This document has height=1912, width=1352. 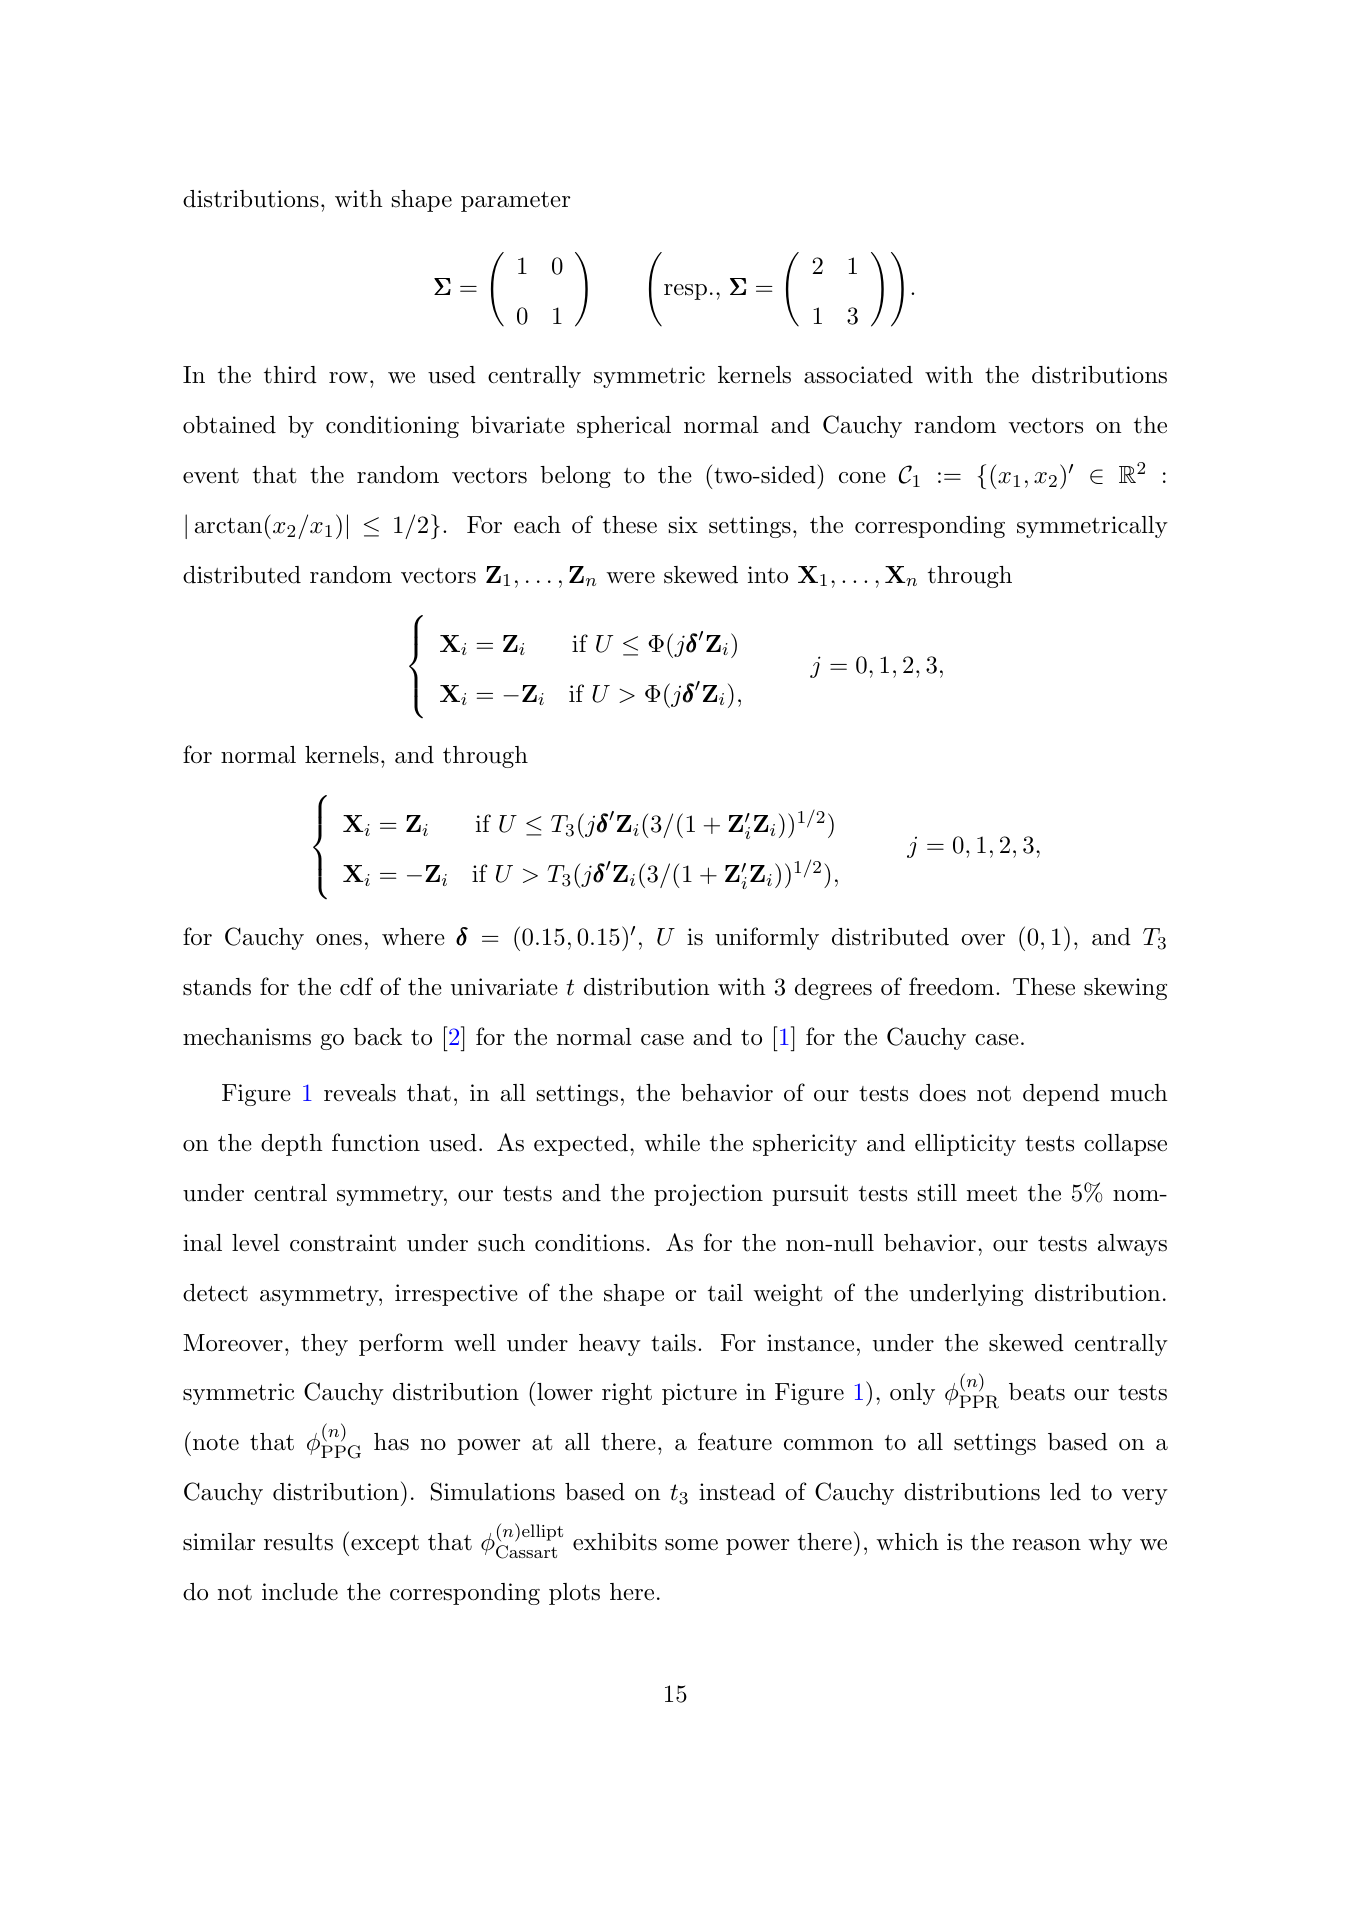 What do you see at coordinates (683, 525) in the document?
I see `six` at bounding box center [683, 525].
